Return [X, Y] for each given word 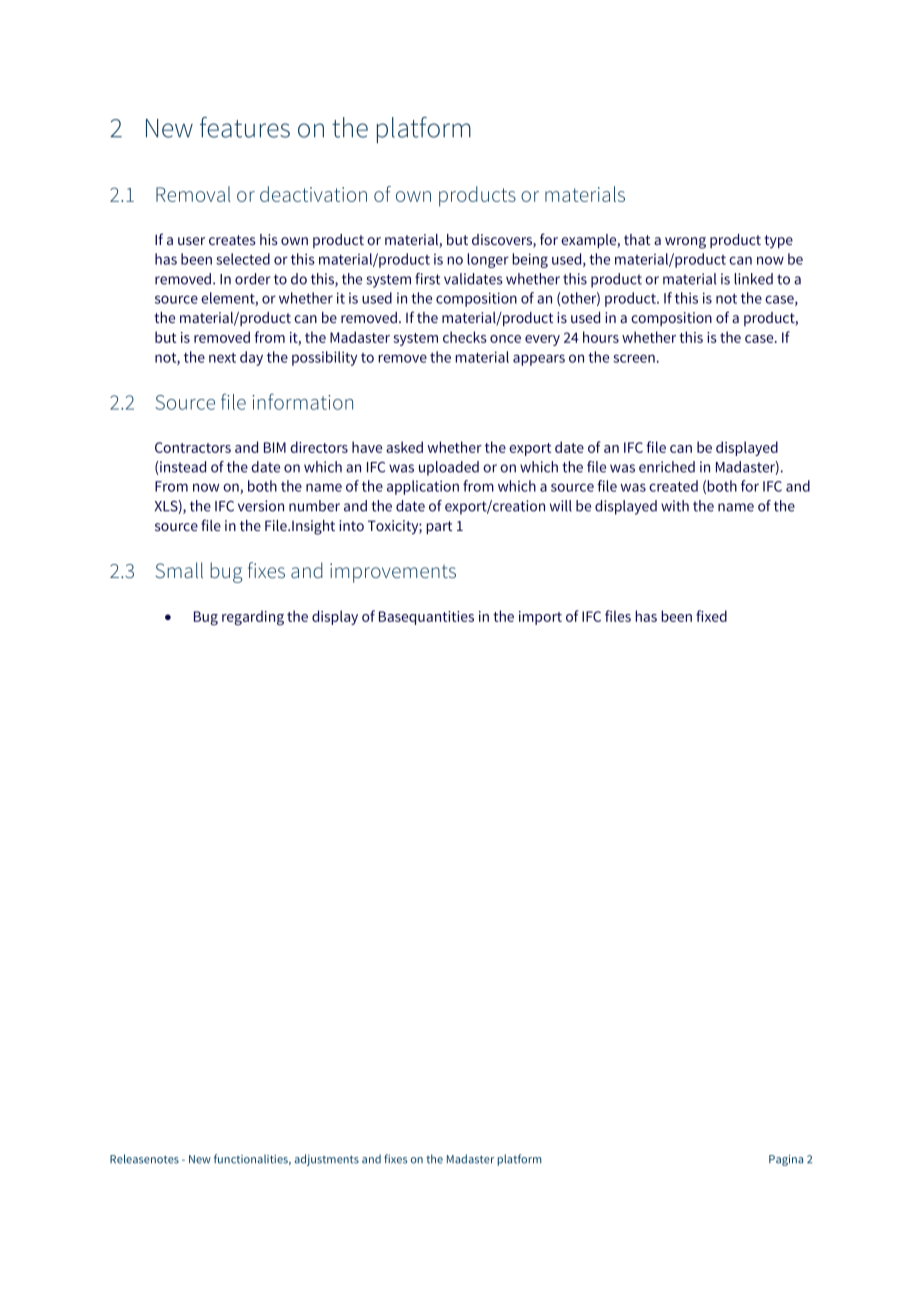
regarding [253, 618]
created [673, 486]
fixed [711, 616]
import [540, 618]
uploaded [449, 468]
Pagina [786, 1160]
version [261, 506]
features [245, 127]
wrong [685, 243]
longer [488, 260]
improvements [393, 573]
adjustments [326, 1160]
